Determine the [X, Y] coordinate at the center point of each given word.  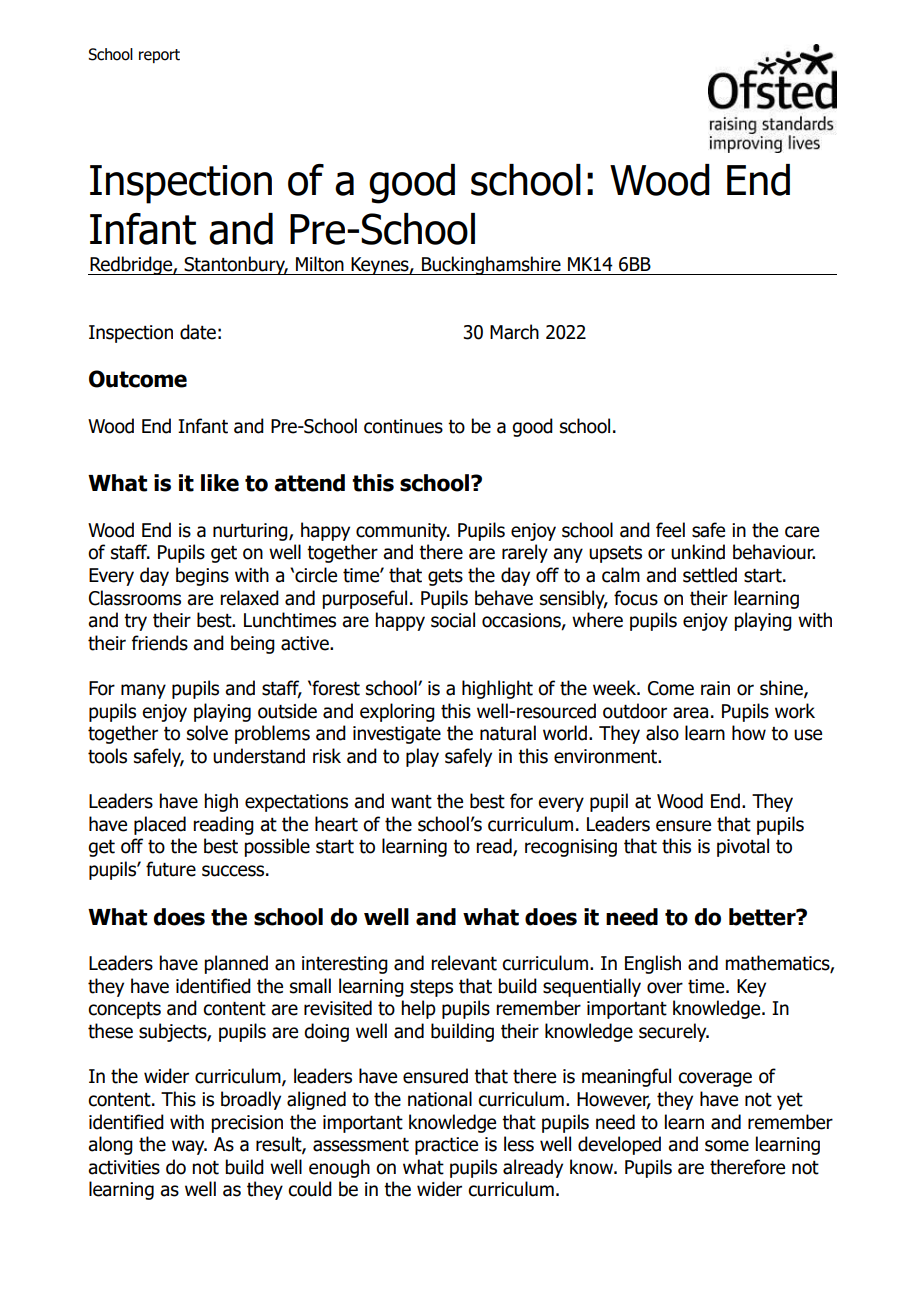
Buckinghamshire [491, 265]
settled [710, 575]
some [727, 1146]
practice [446, 1146]
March [514, 332]
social [453, 620]
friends [160, 643]
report [159, 56]
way [189, 1147]
